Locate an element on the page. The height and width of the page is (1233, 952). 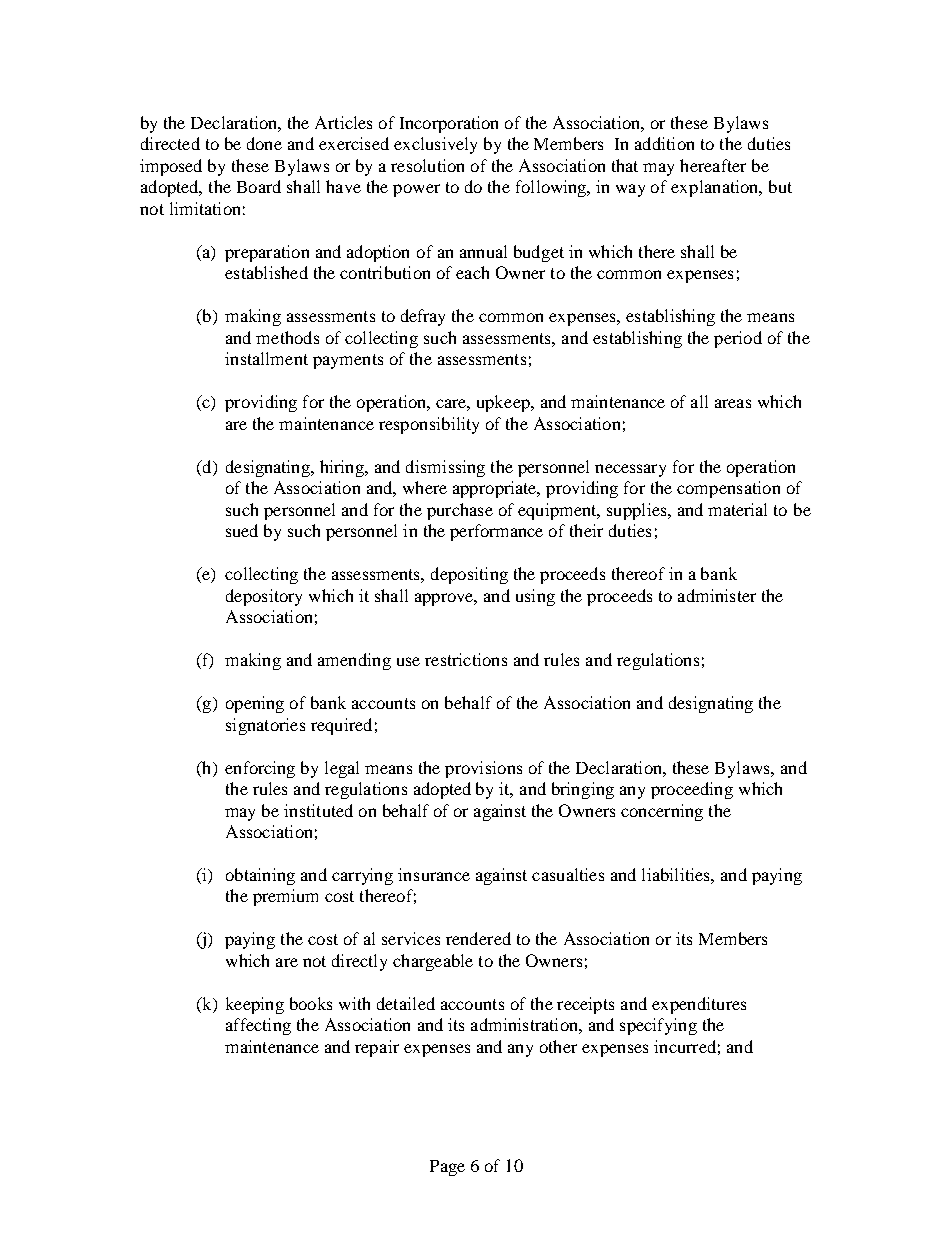
restrictions is located at coordinates (466, 659).
